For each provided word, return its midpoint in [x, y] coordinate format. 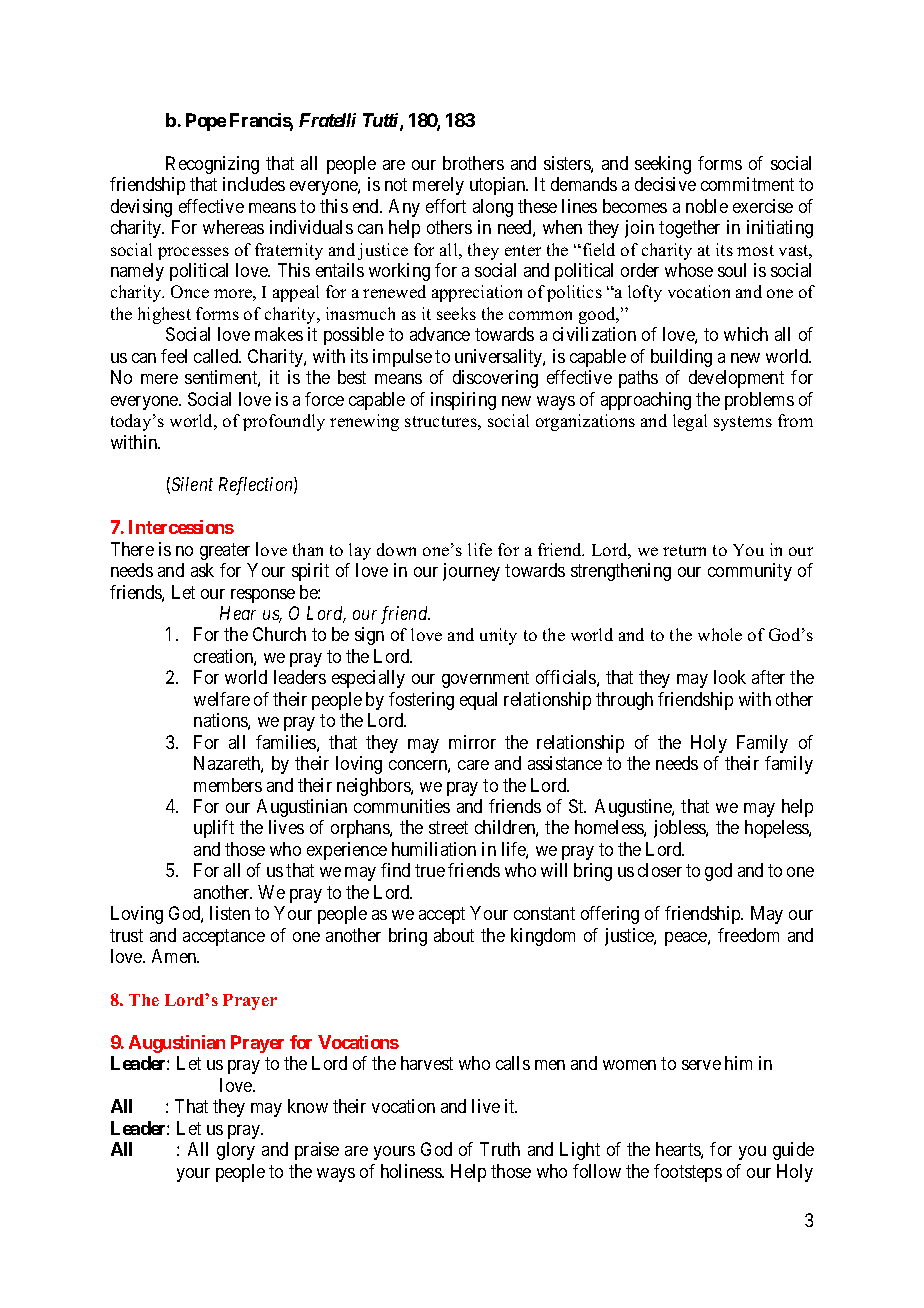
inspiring [463, 401]
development [736, 379]
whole [720, 634]
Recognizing [212, 165]
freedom [748, 935]
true [430, 871]
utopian [499, 186]
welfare [222, 699]
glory [236, 1151]
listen [230, 913]
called [217, 356]
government [485, 680]
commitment [747, 184]
